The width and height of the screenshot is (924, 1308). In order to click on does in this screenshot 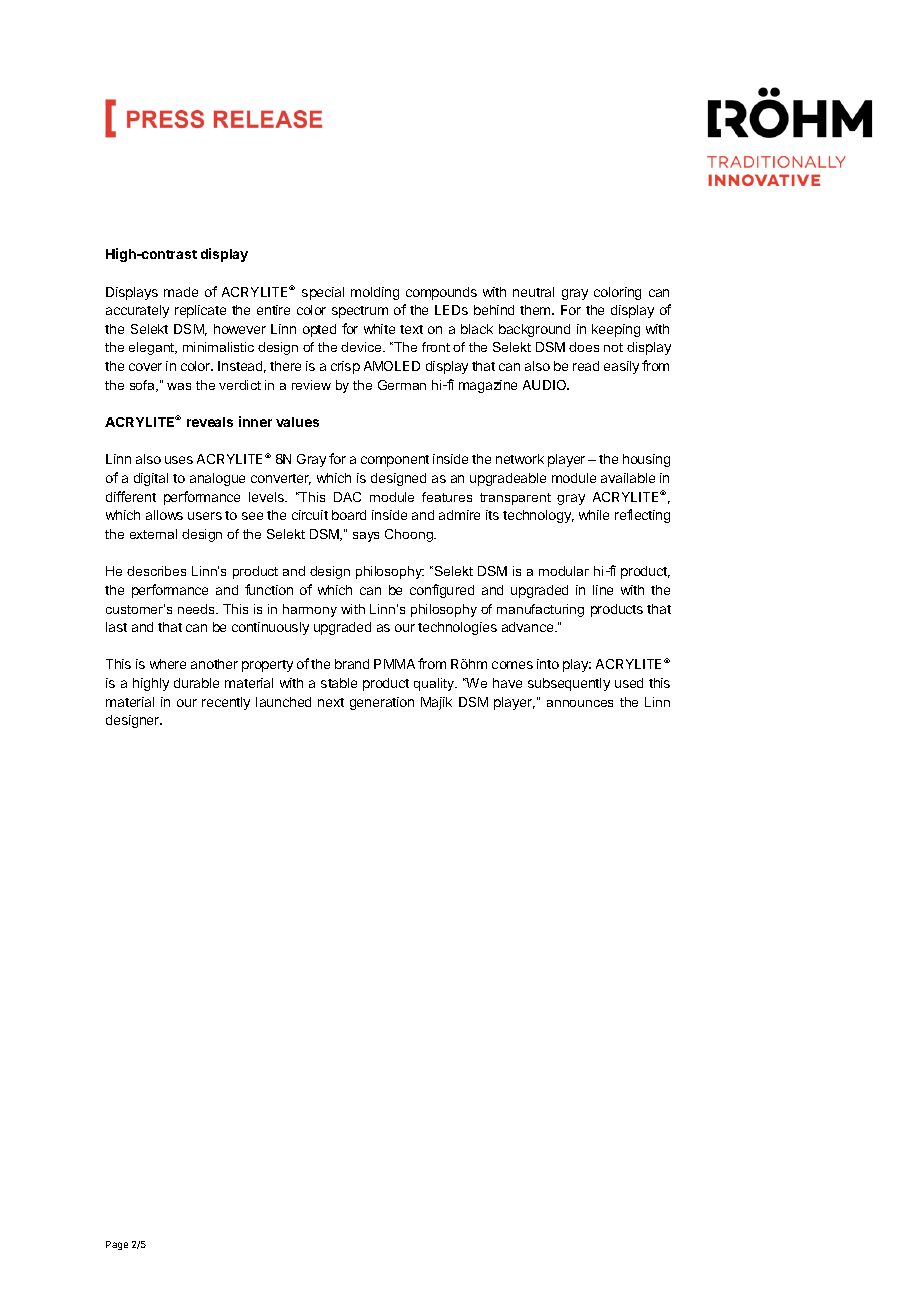, I will do `click(584, 347)`.
